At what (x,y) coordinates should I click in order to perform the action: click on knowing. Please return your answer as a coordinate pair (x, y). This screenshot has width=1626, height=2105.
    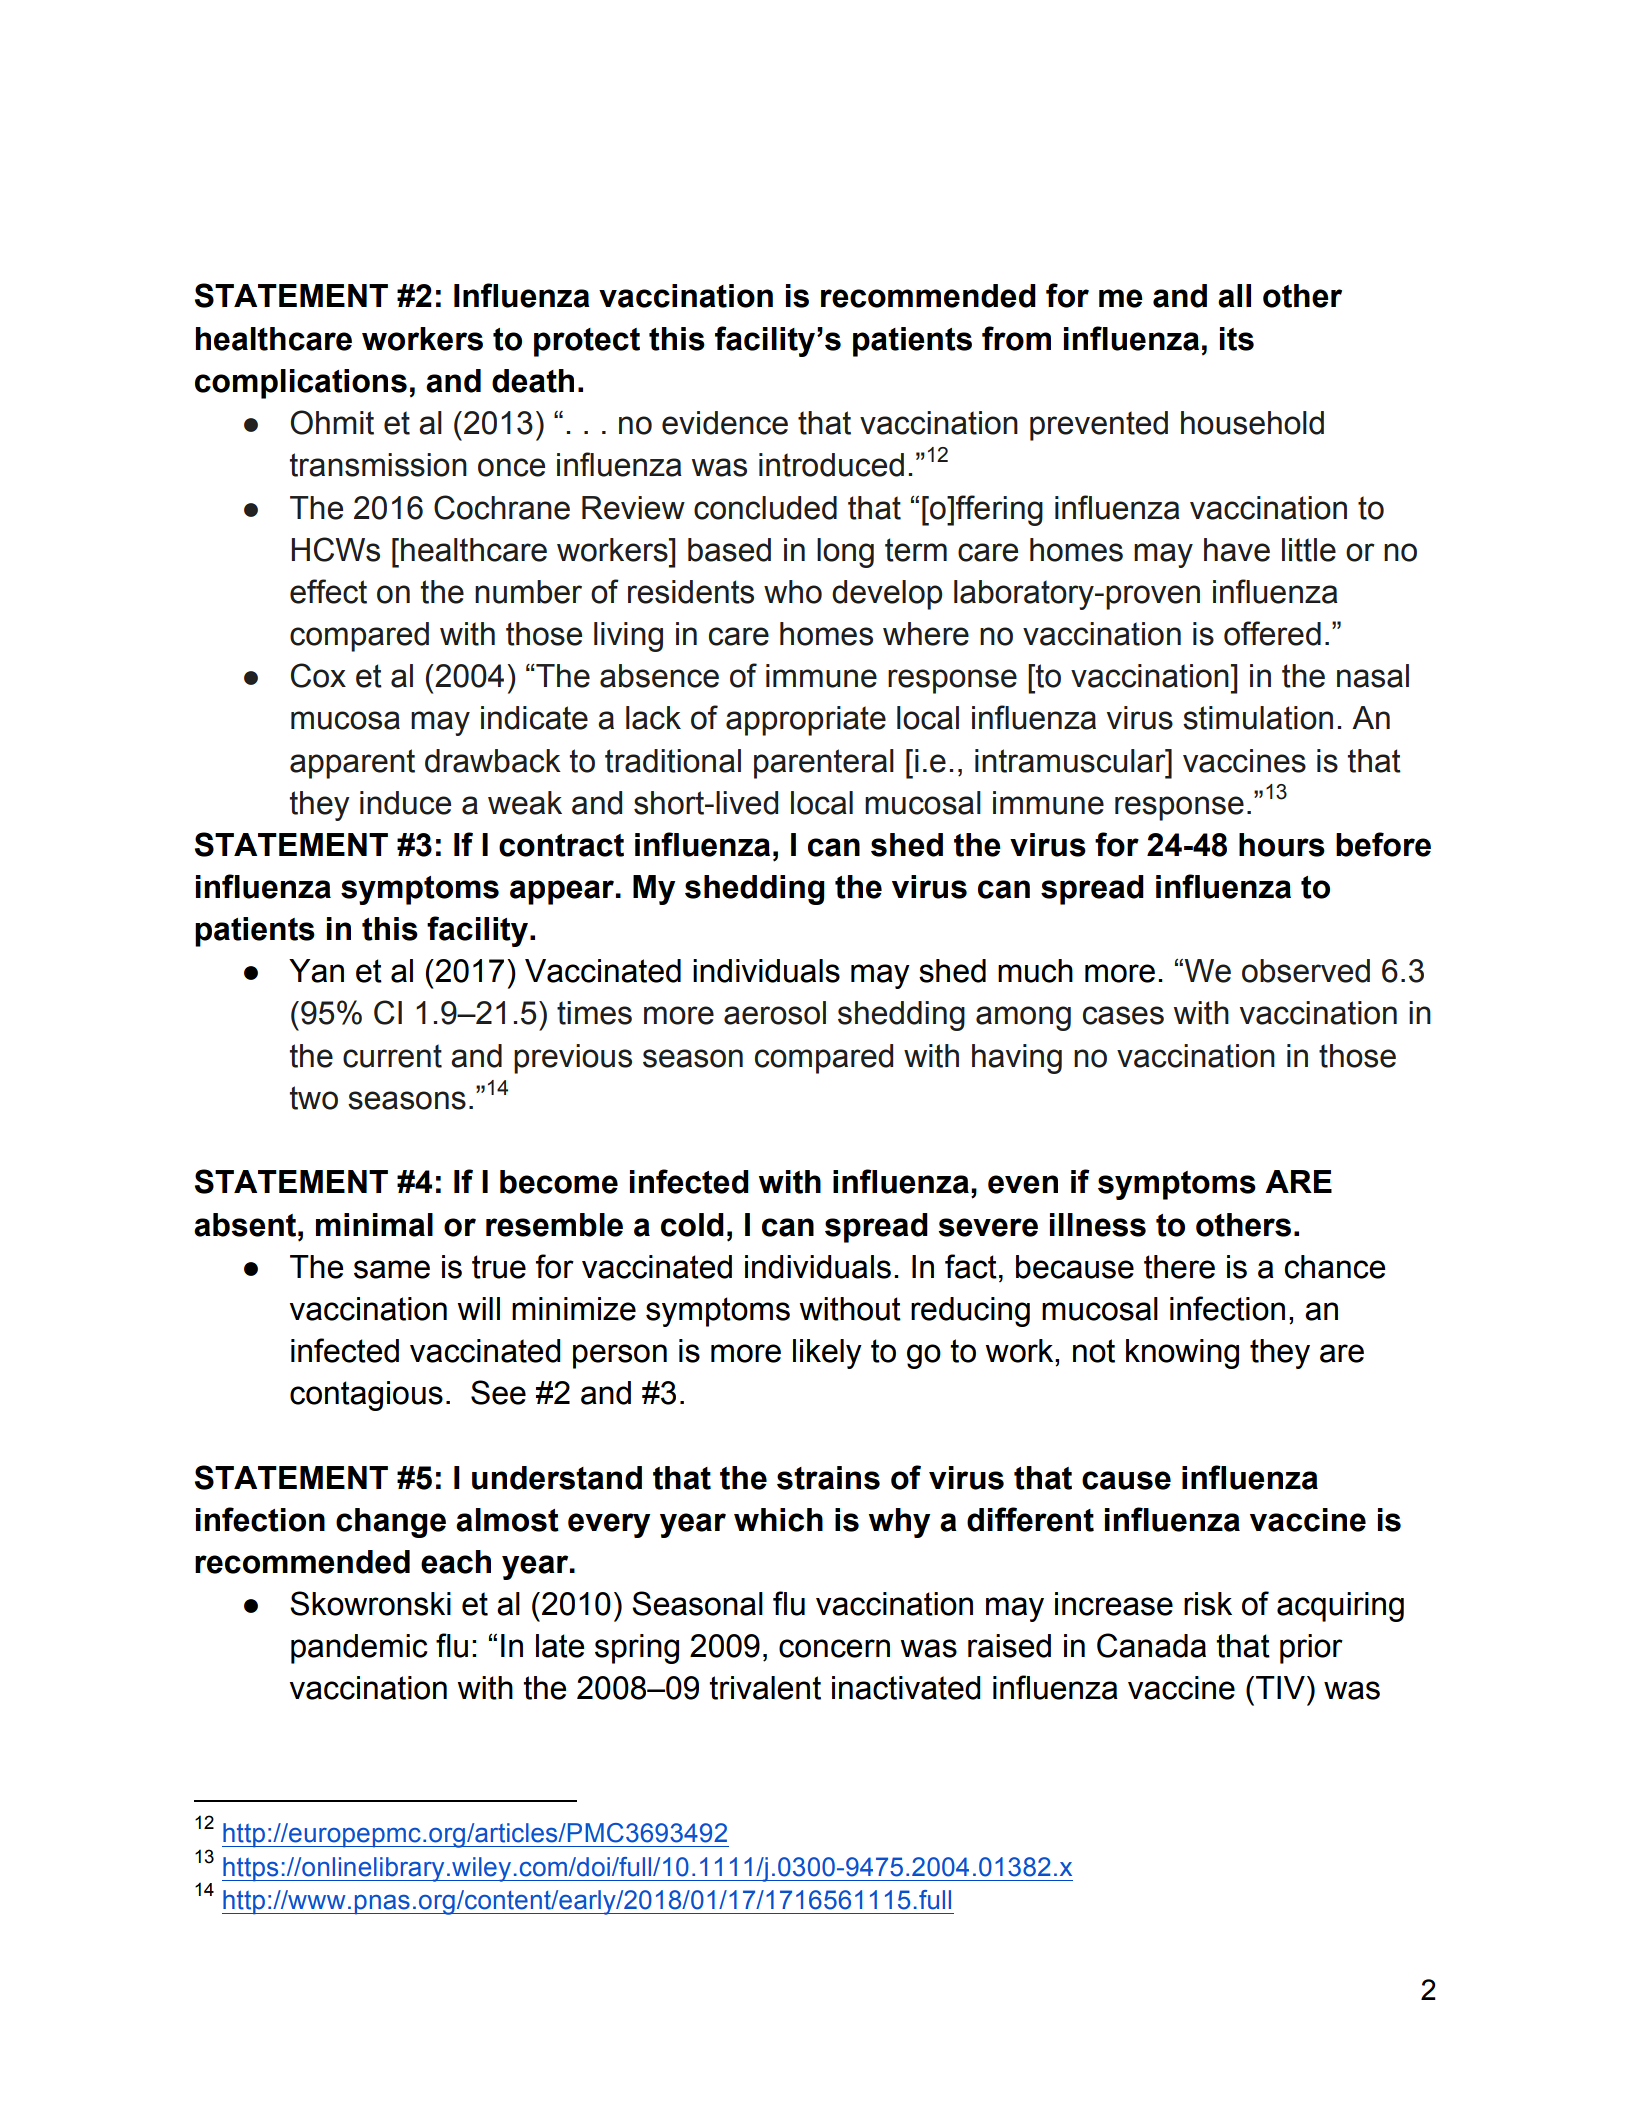
    Looking at the image, I should click on (1182, 1354).
